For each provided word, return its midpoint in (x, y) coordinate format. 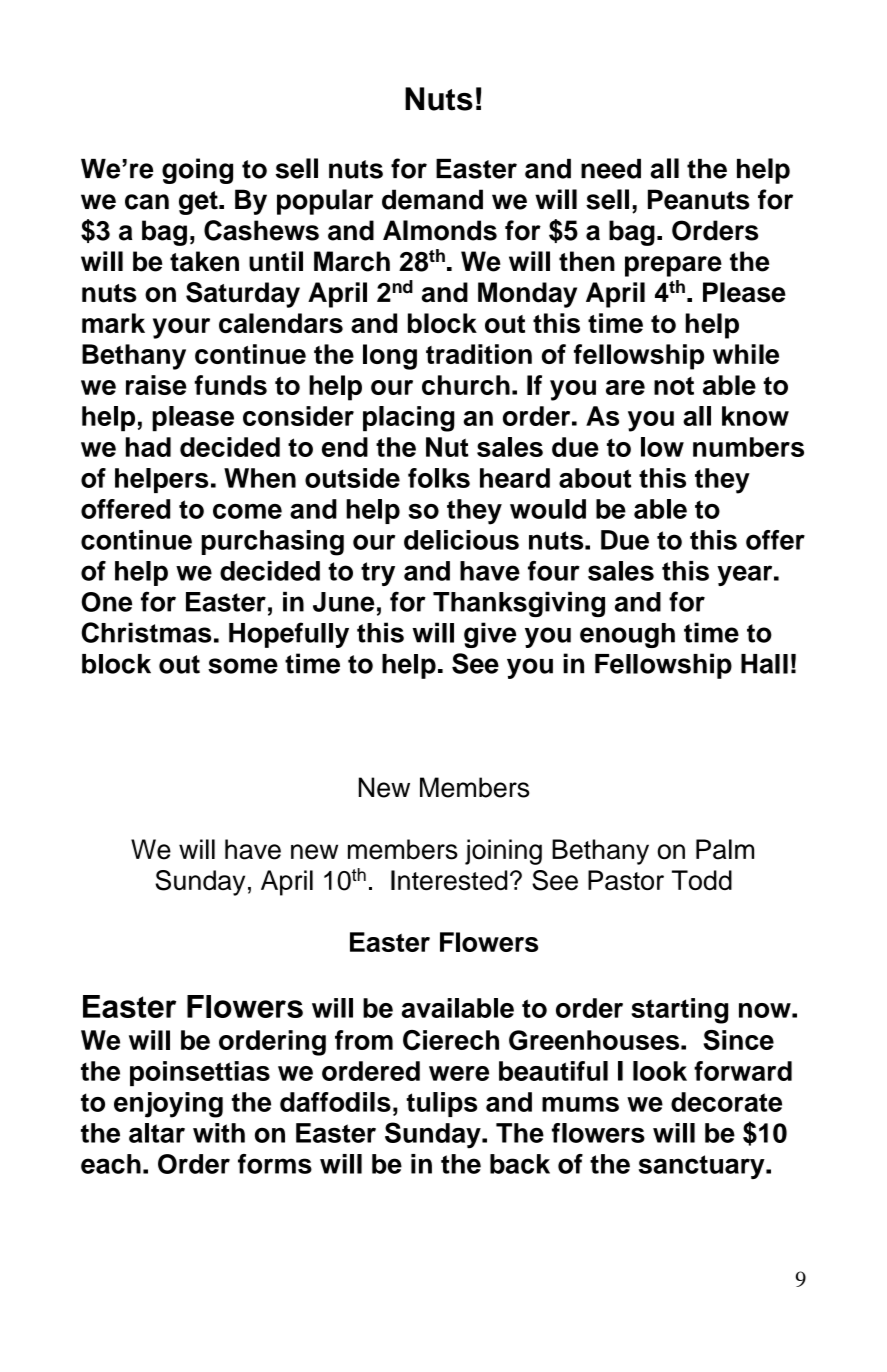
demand (432, 199)
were (459, 1073)
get (199, 203)
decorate (726, 1102)
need (611, 169)
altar (157, 1133)
